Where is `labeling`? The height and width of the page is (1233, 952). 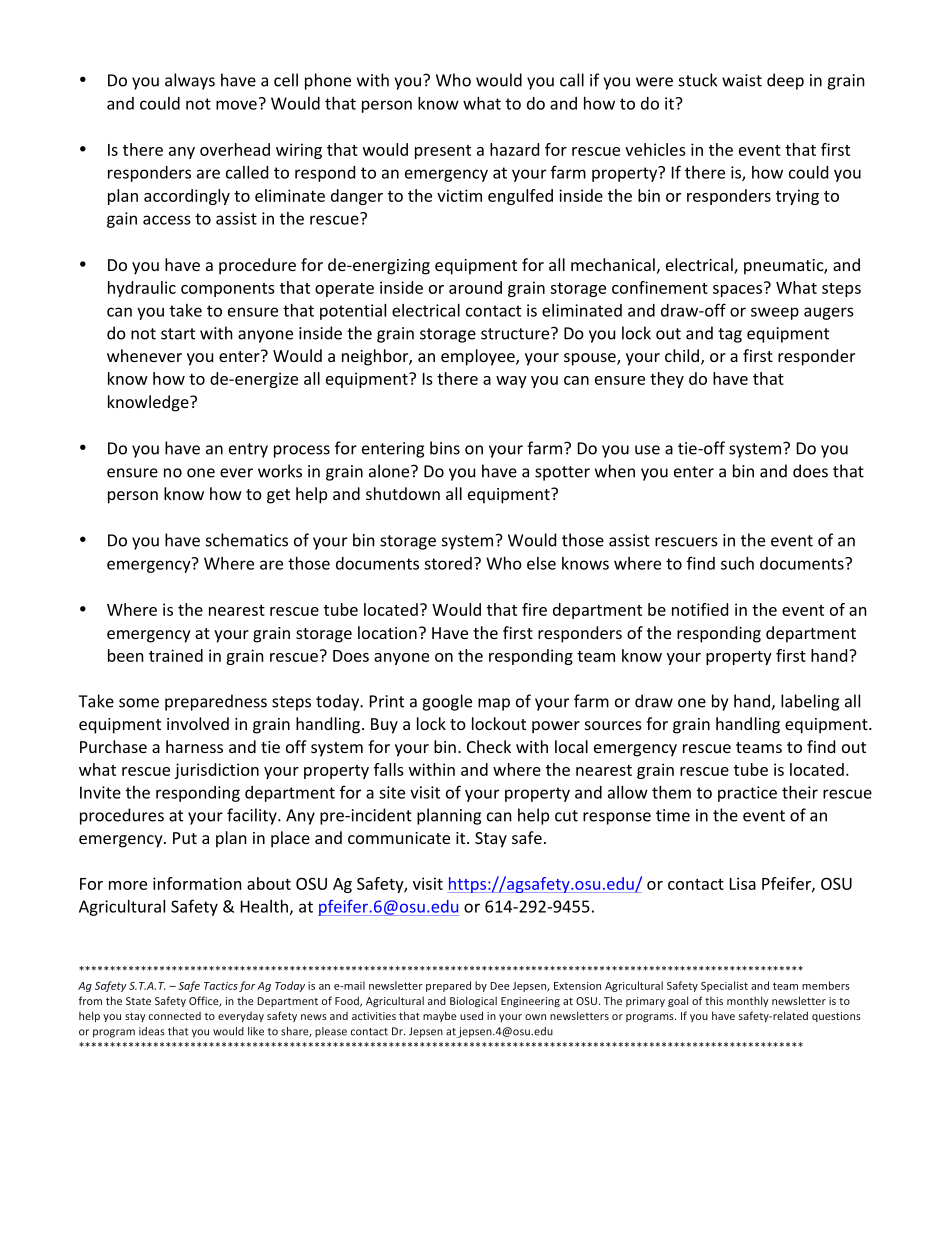
labeling is located at coordinates (810, 702).
